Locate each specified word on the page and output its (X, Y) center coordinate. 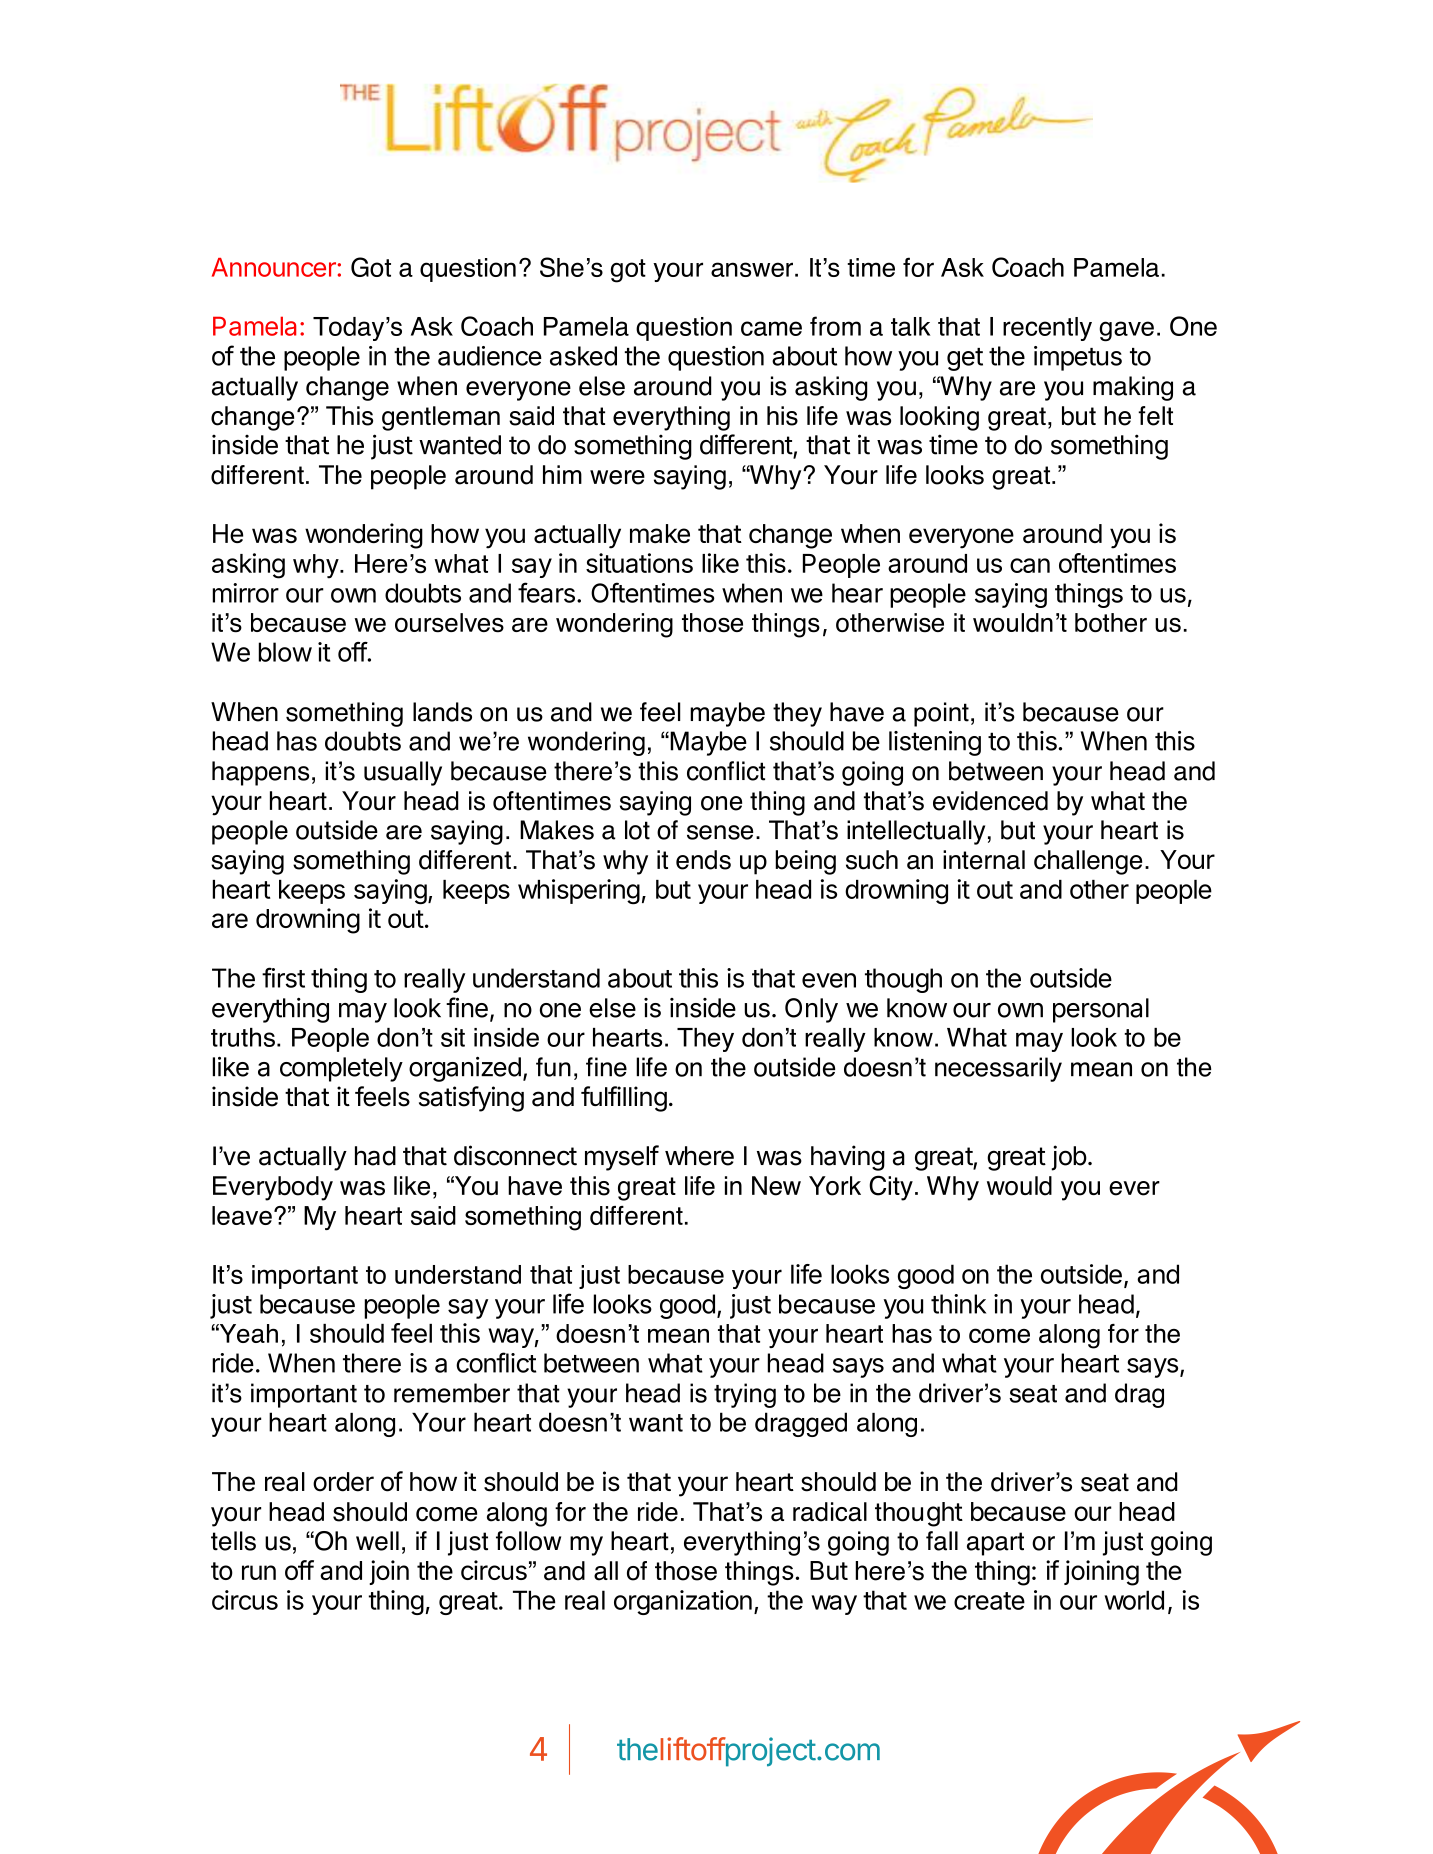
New (776, 1186)
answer (752, 269)
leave (242, 1215)
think (958, 1304)
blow (285, 652)
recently (1047, 329)
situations (639, 563)
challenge (1088, 862)
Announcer (275, 267)
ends (703, 860)
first (283, 977)
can (1030, 565)
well (377, 1541)
